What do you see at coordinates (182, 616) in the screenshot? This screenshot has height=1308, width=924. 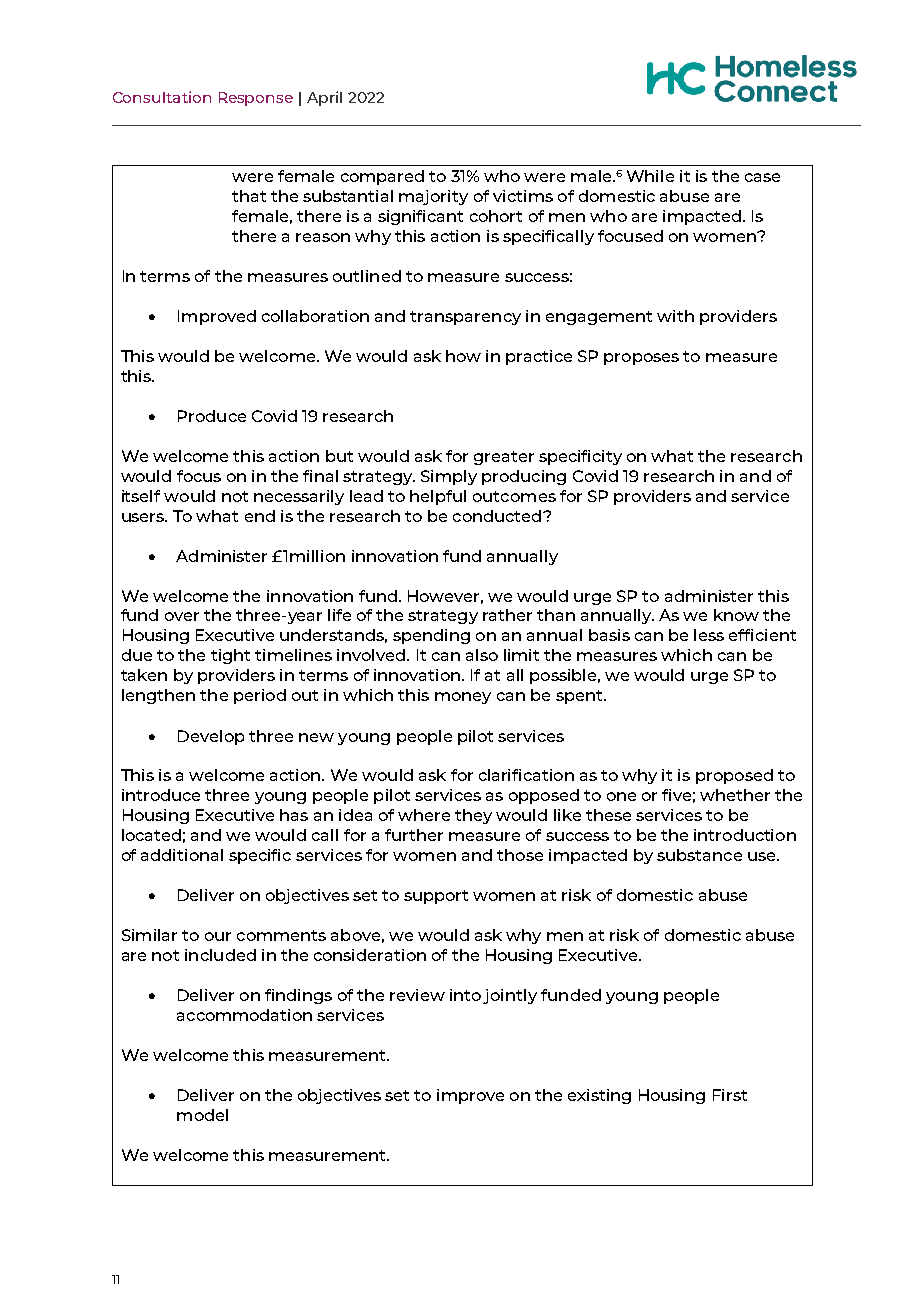 I see `over` at bounding box center [182, 616].
